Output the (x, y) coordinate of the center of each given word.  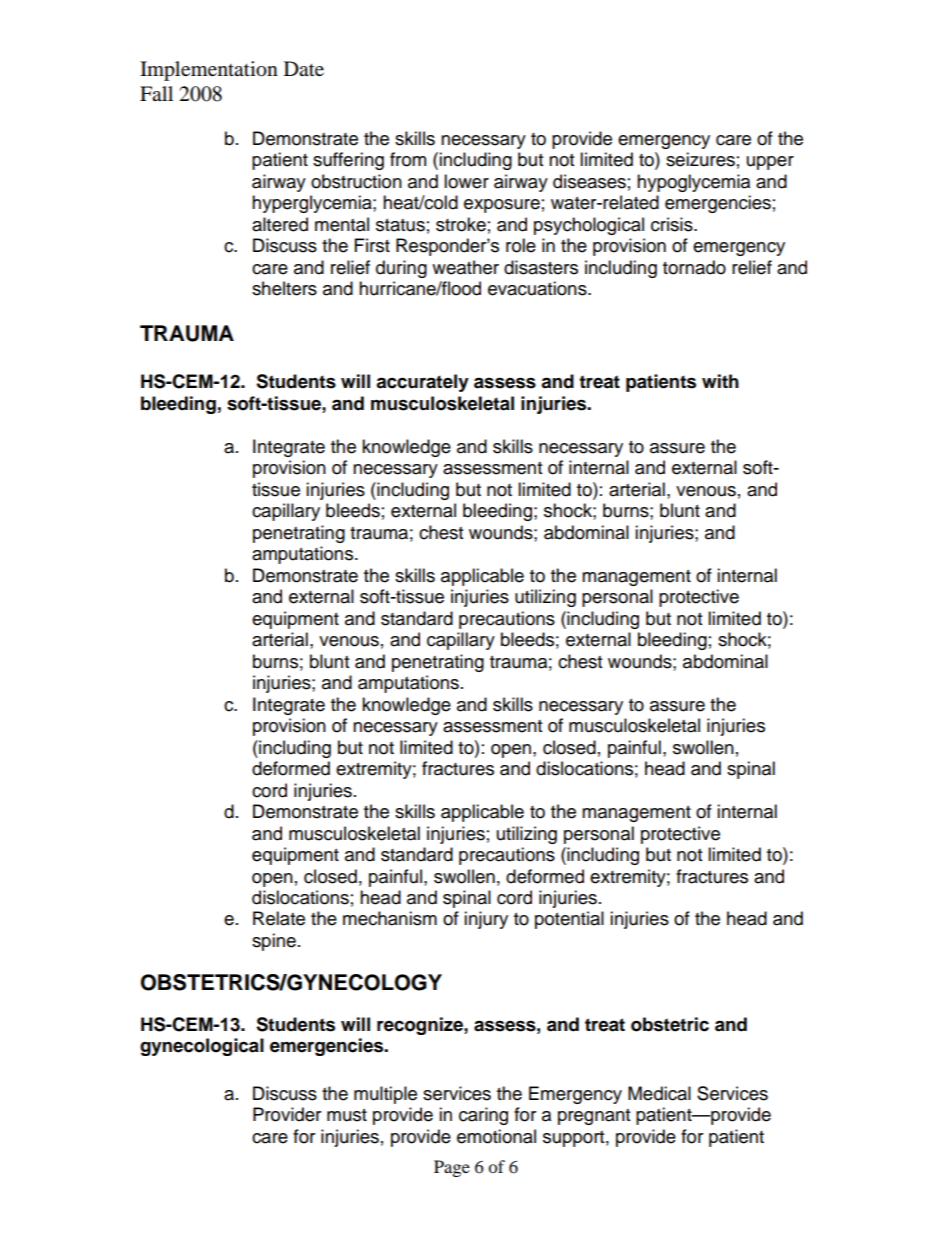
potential (569, 920)
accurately (422, 383)
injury (486, 920)
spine (274, 942)
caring (483, 1116)
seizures (700, 159)
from (408, 159)
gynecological (202, 1047)
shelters (284, 288)
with (720, 381)
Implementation (209, 71)
